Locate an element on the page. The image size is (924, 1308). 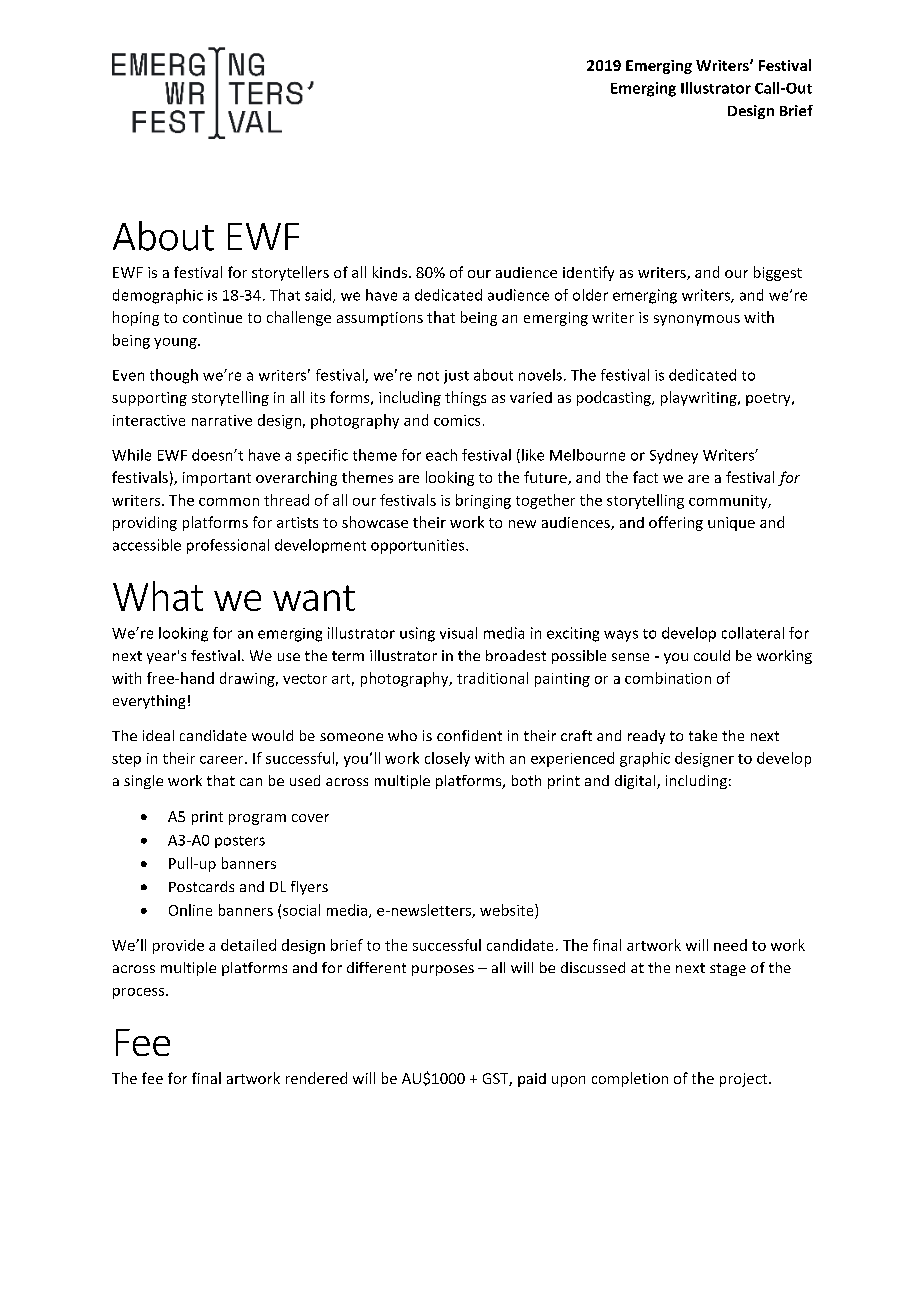
everything is located at coordinates (149, 702).
